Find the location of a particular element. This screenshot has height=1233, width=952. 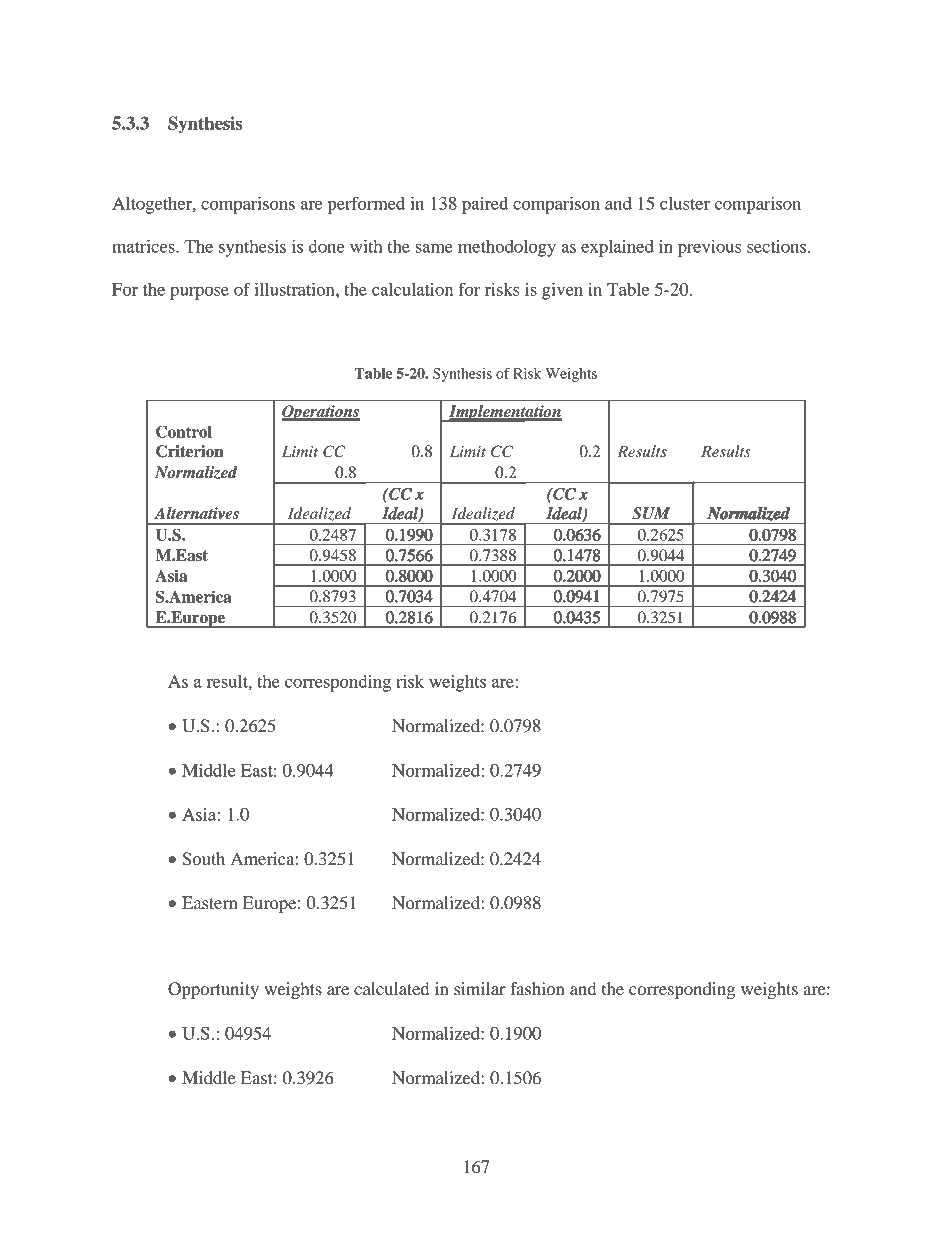

fashion is located at coordinates (537, 988).
